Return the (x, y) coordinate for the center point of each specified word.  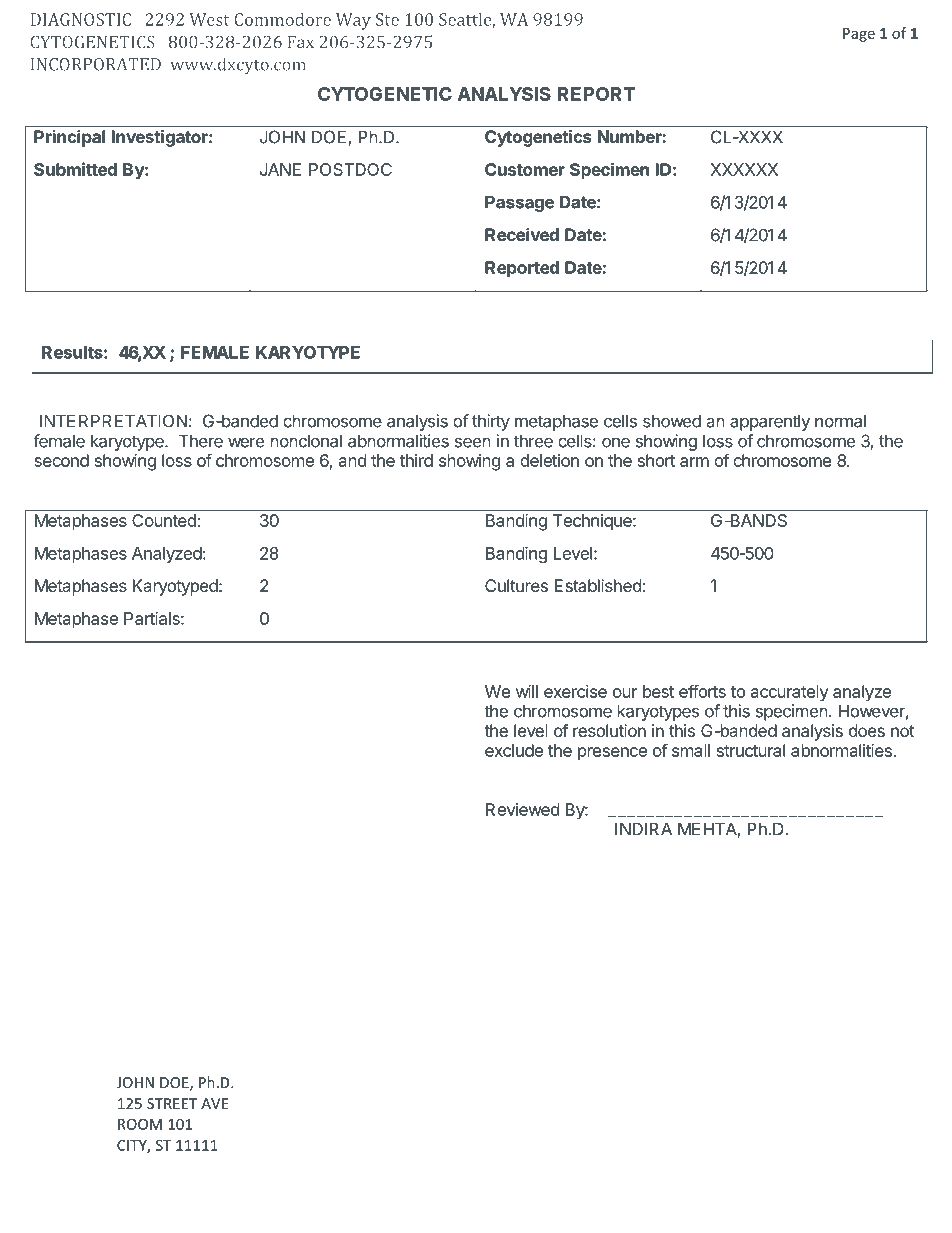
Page (859, 35)
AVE (214, 1103)
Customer (525, 169)
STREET (172, 1103)
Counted (165, 520)
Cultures (516, 585)
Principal (69, 138)
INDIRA (643, 829)
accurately (790, 693)
